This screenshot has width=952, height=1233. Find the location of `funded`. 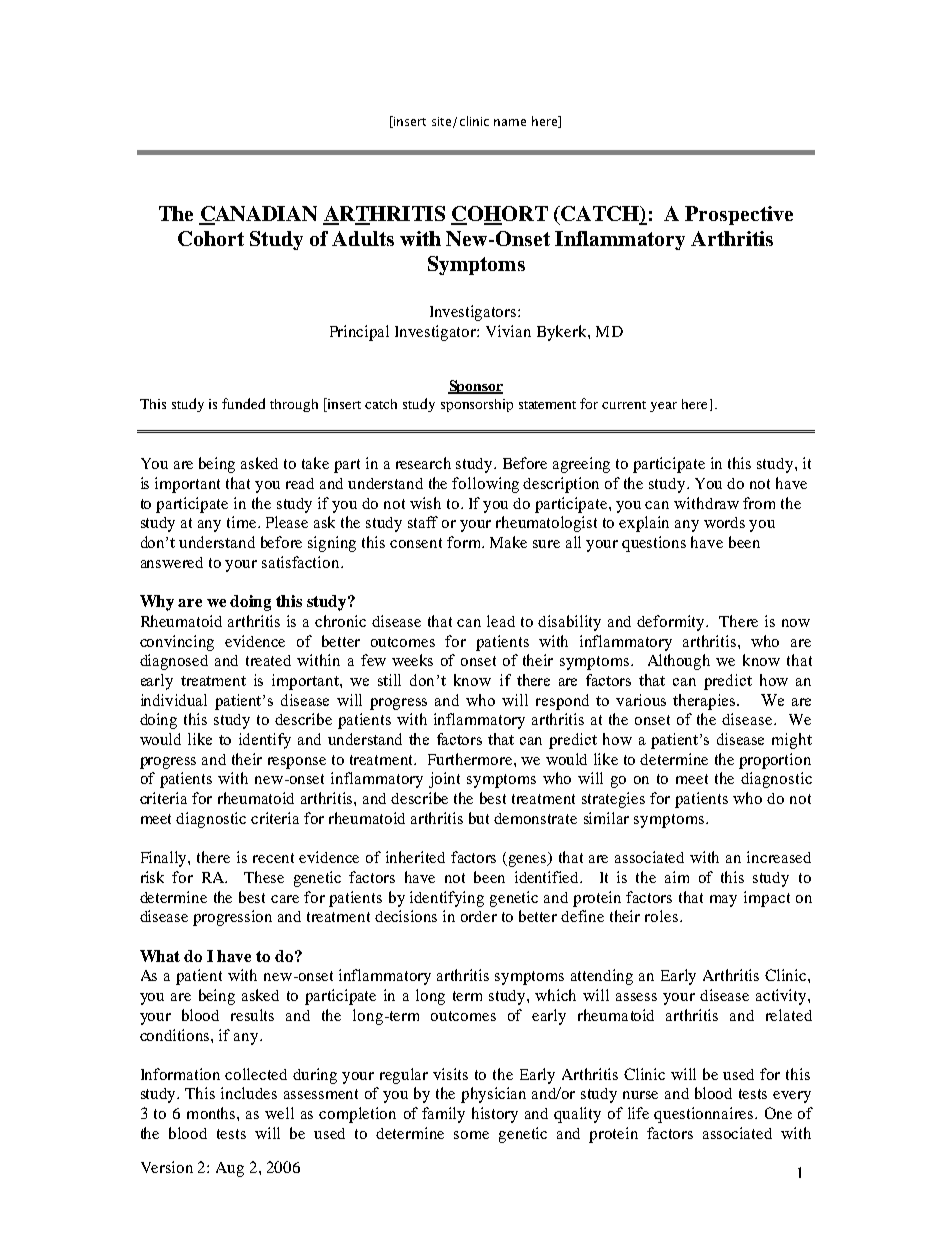

funded is located at coordinates (243, 403).
